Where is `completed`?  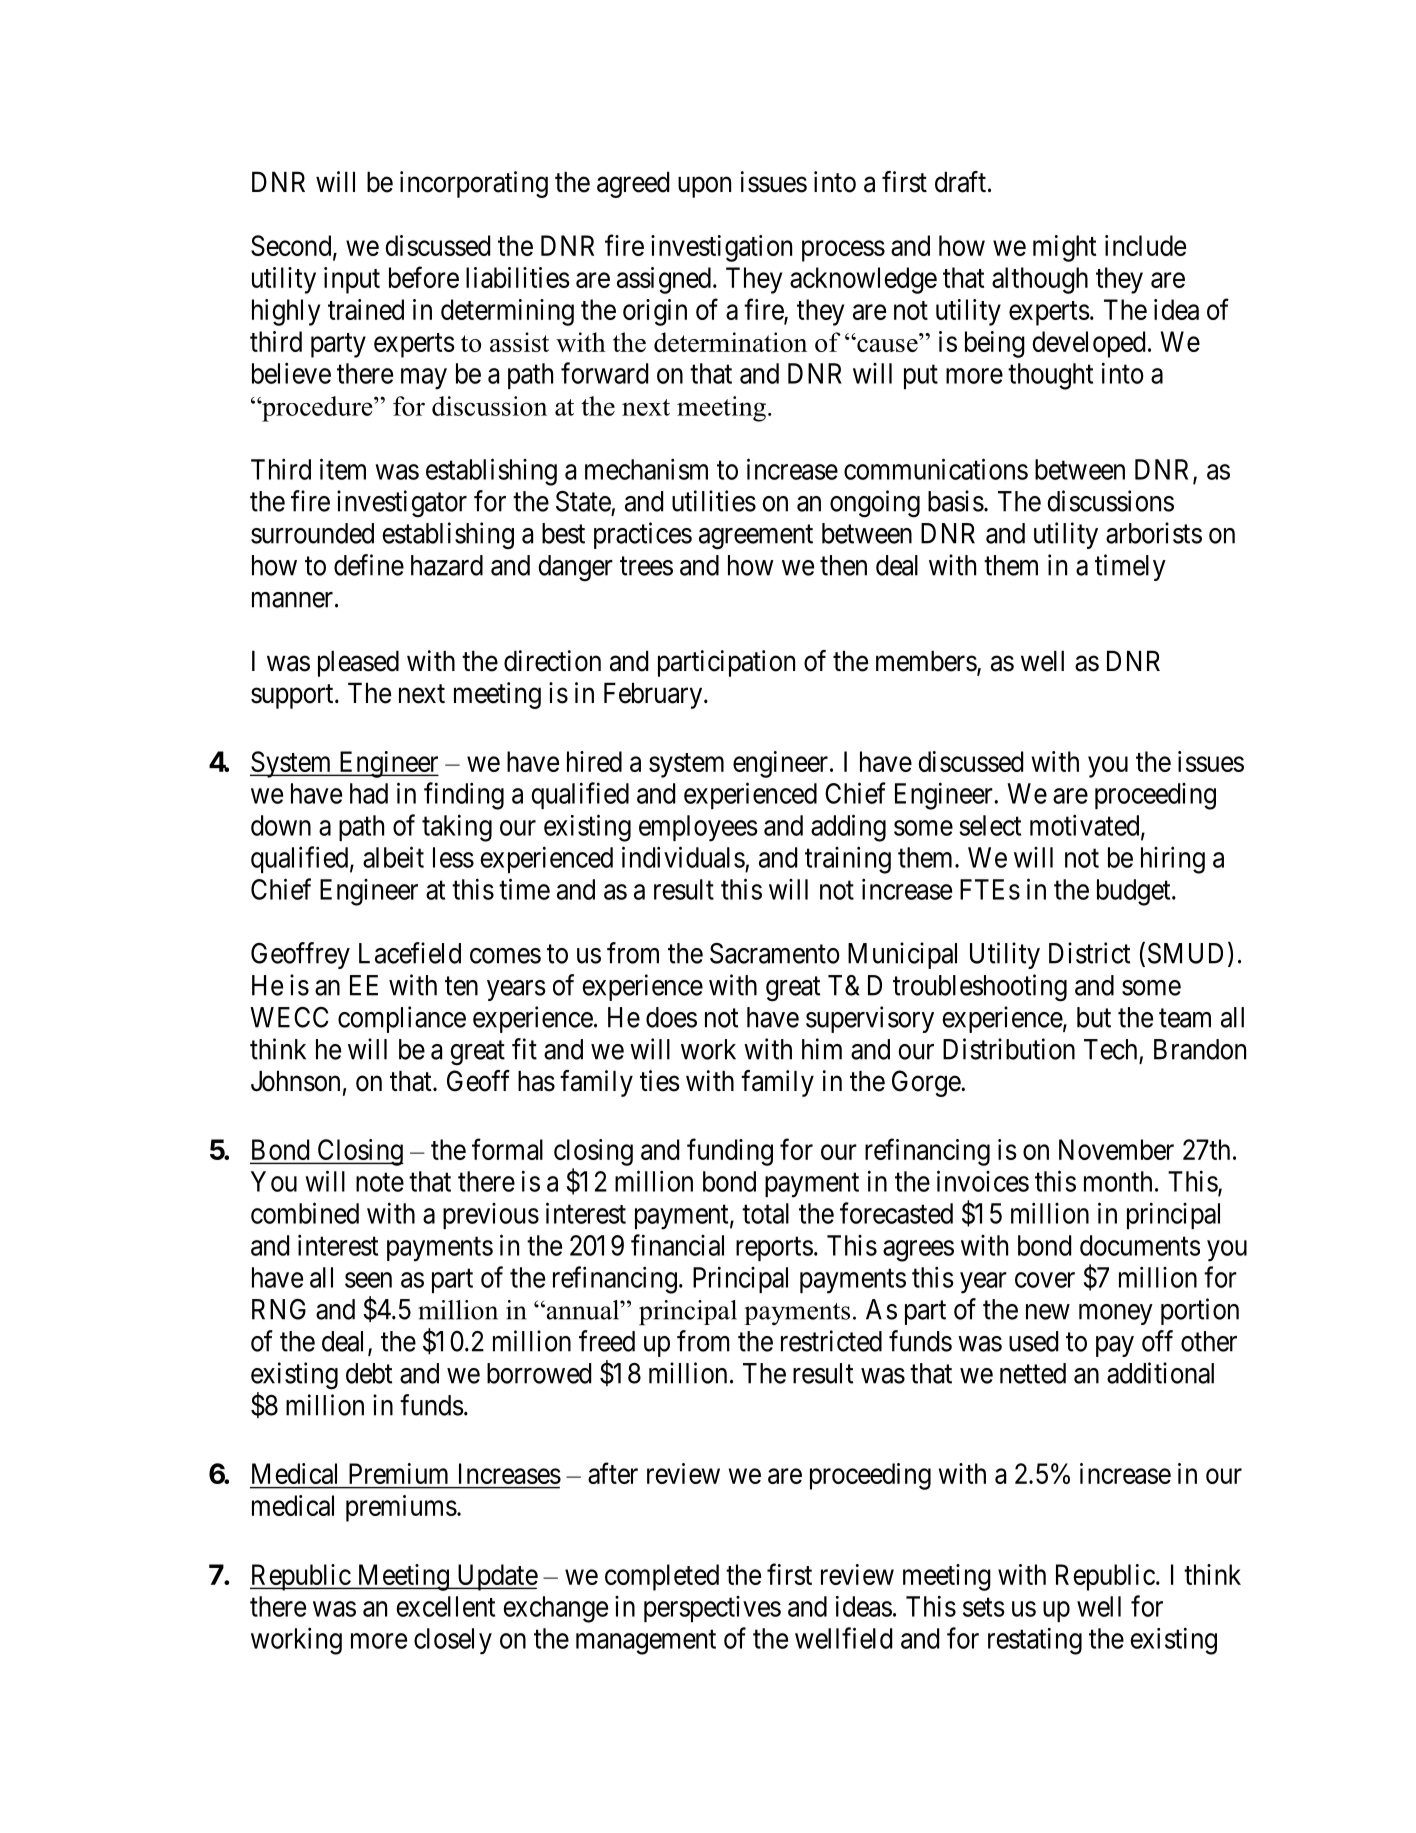
completed is located at coordinates (662, 1577).
